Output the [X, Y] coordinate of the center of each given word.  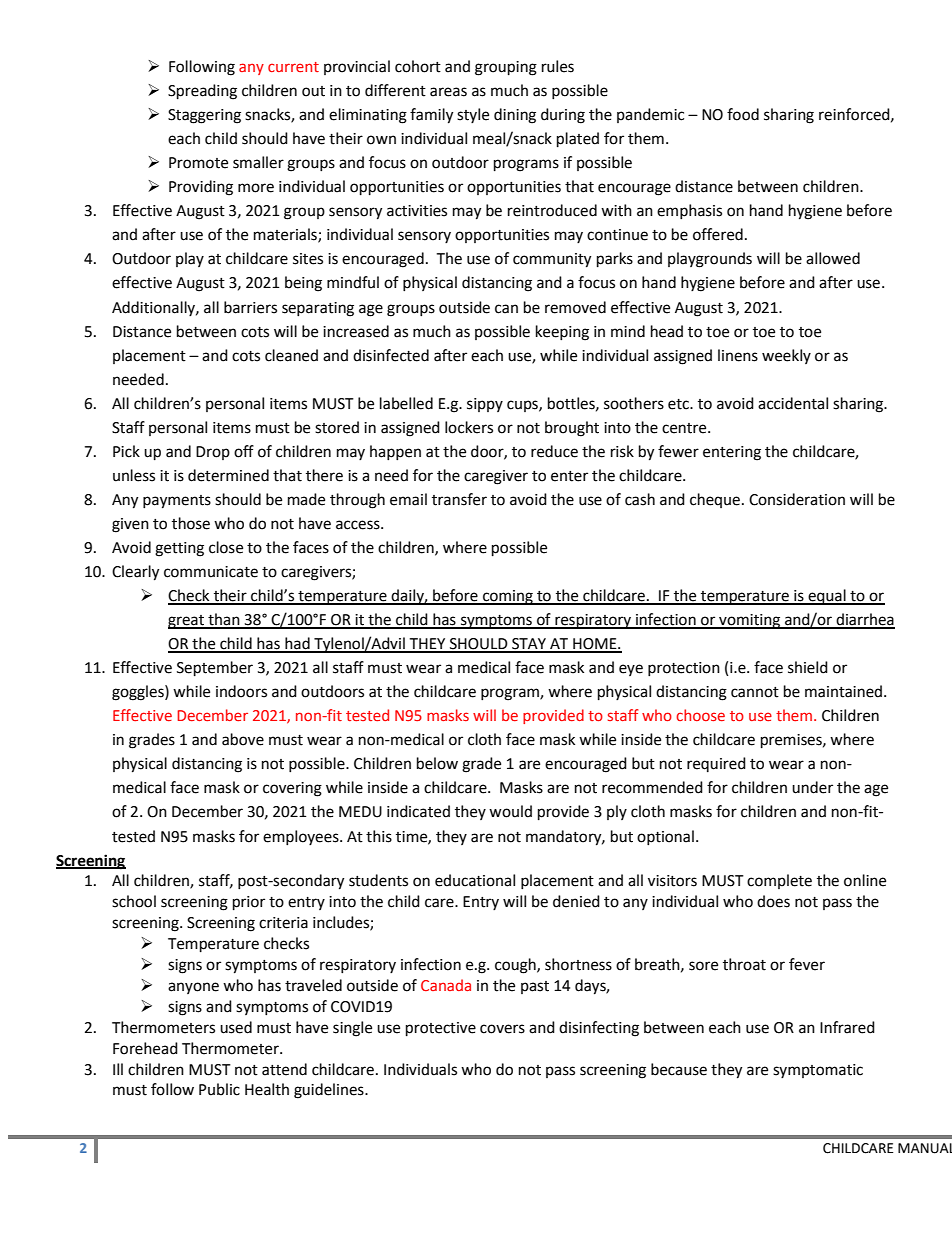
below [437, 763]
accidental [793, 403]
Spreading [202, 92]
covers [502, 1029]
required [716, 764]
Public [219, 1089]
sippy [485, 405]
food [743, 114]
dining [515, 116]
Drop [213, 453]
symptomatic [818, 1071]
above [243, 739]
